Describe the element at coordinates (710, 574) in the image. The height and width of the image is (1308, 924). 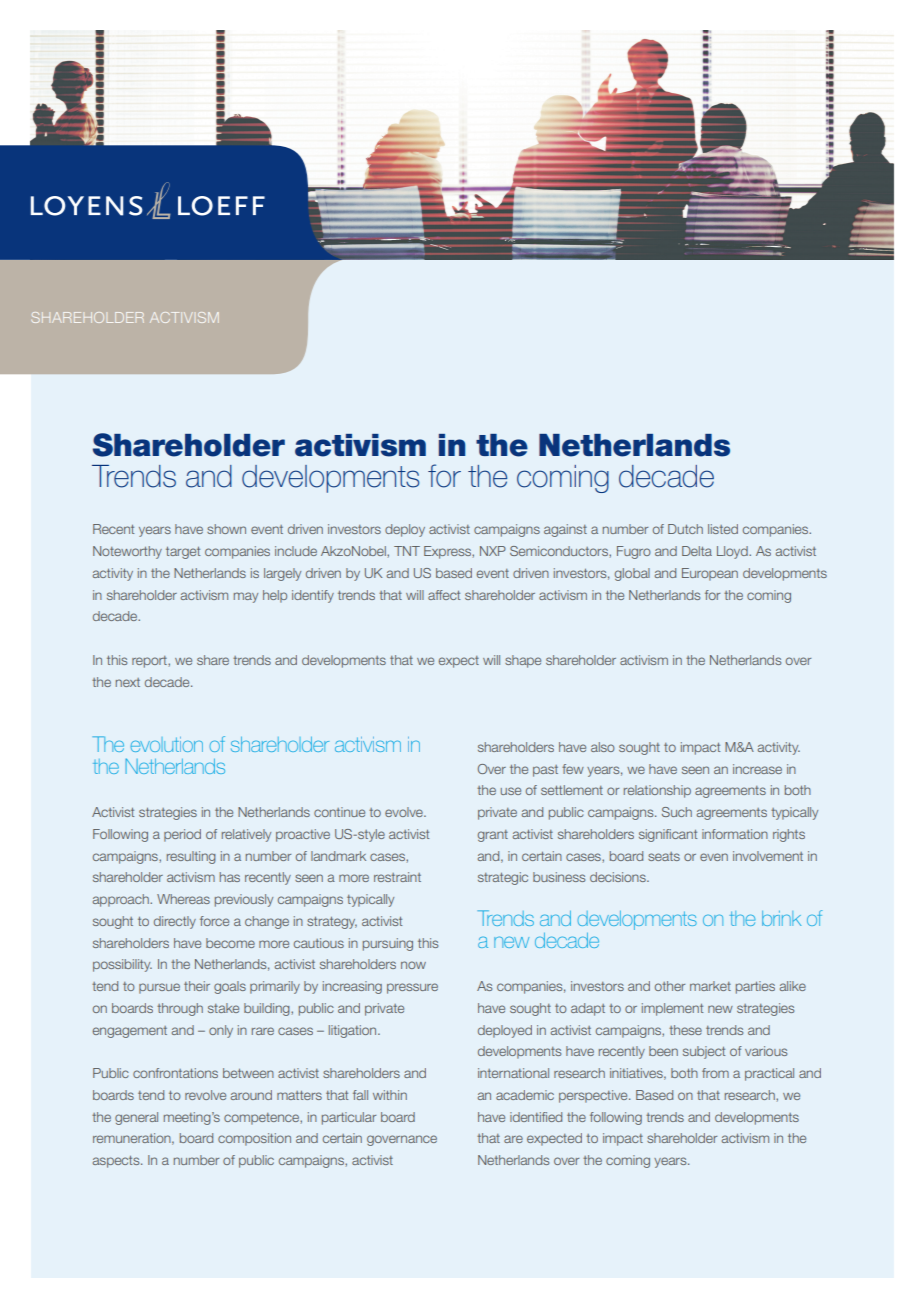
I see `European` at that location.
